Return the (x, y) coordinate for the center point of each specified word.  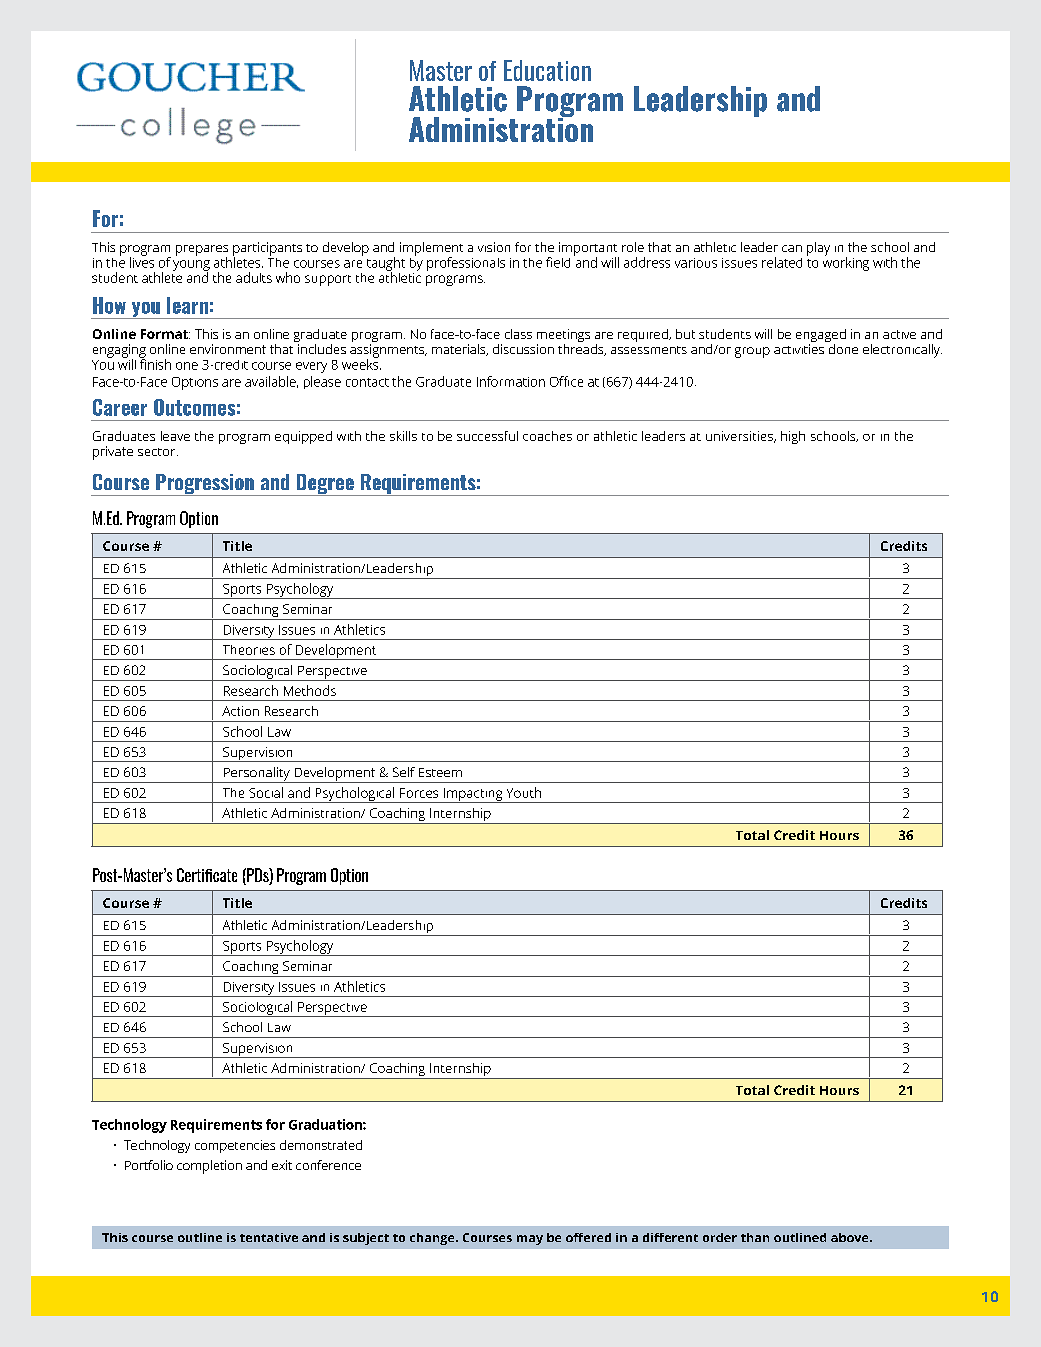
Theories (249, 650)
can (792, 248)
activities (799, 349)
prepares (202, 251)
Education (547, 70)
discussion (523, 349)
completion (209, 1167)
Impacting (473, 795)
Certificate (207, 875)
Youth (524, 792)
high (793, 437)
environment (228, 349)
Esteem (440, 772)
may (530, 1240)
